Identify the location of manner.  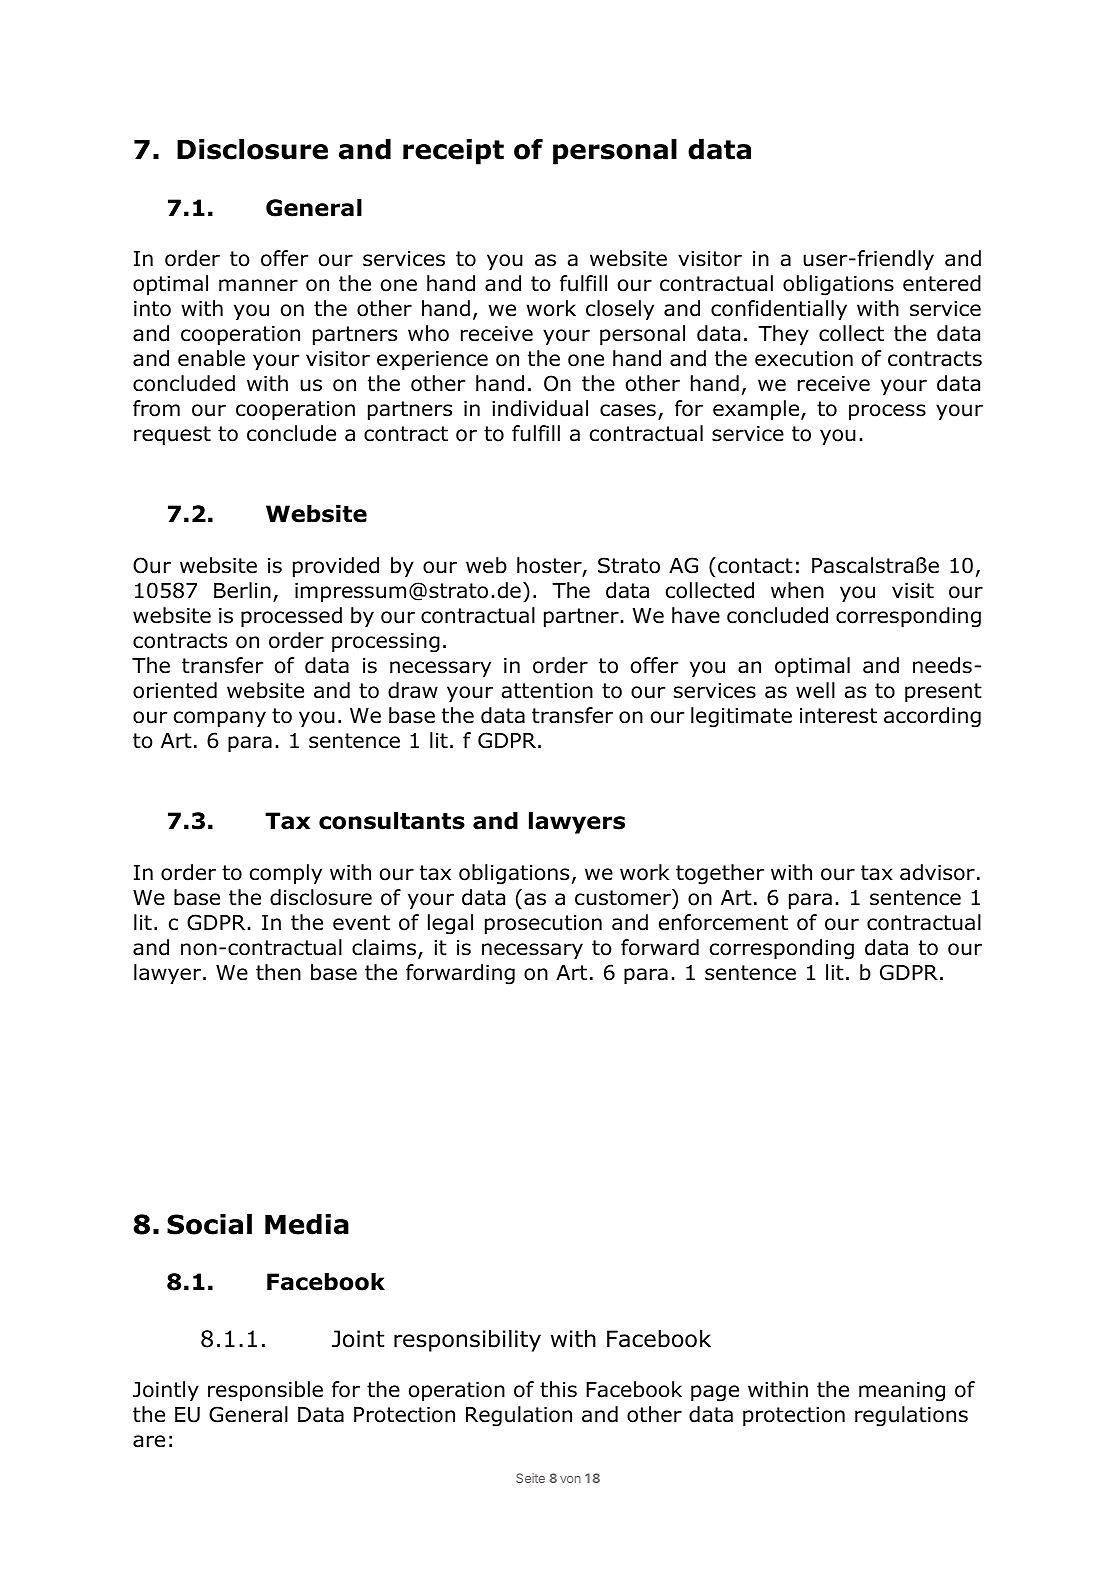
(258, 285).
